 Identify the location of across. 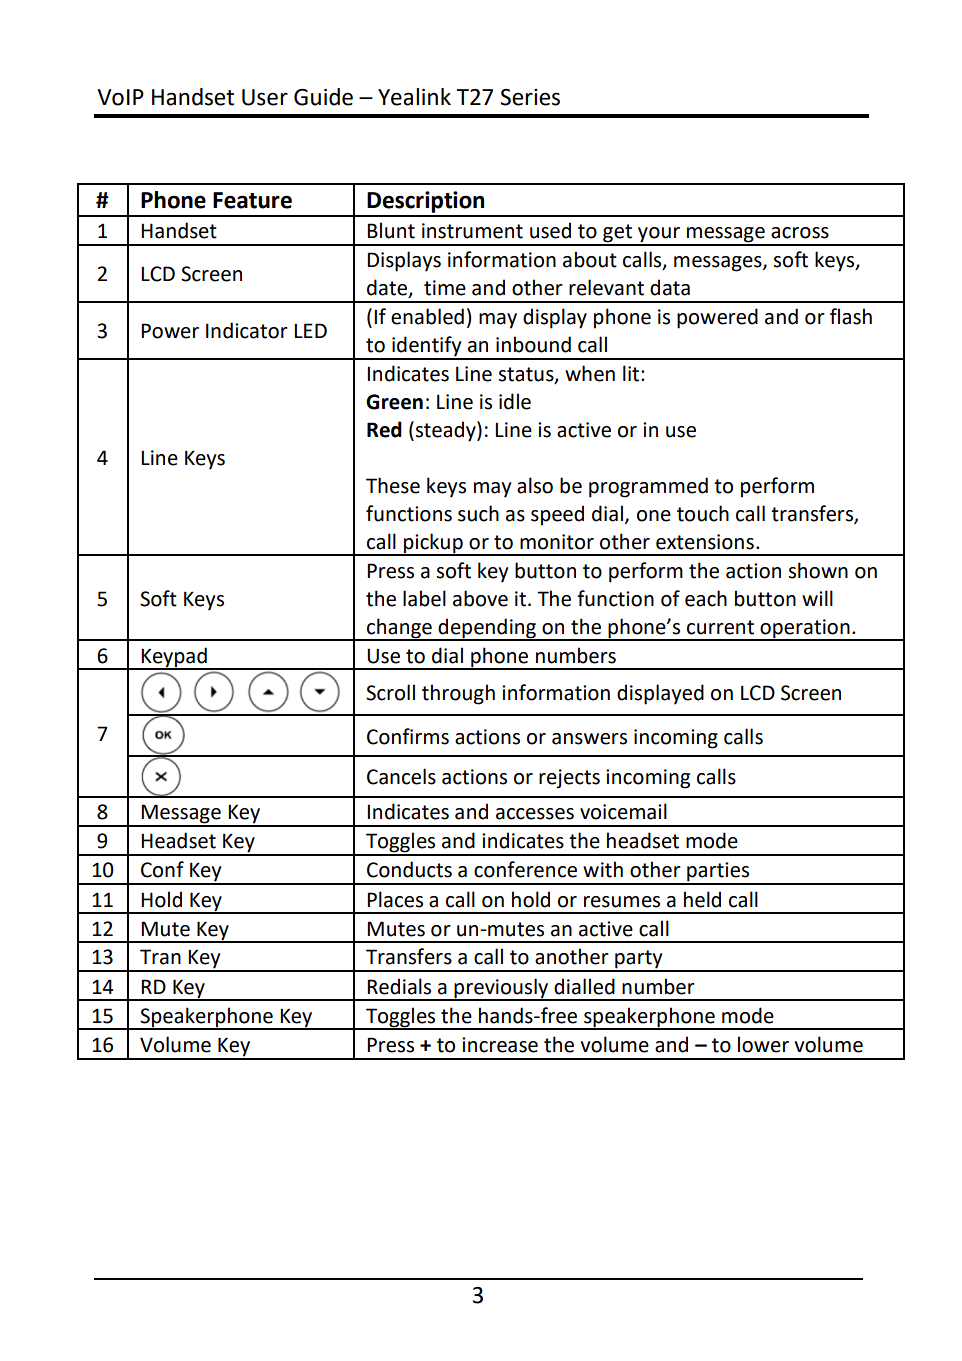
(800, 233).
